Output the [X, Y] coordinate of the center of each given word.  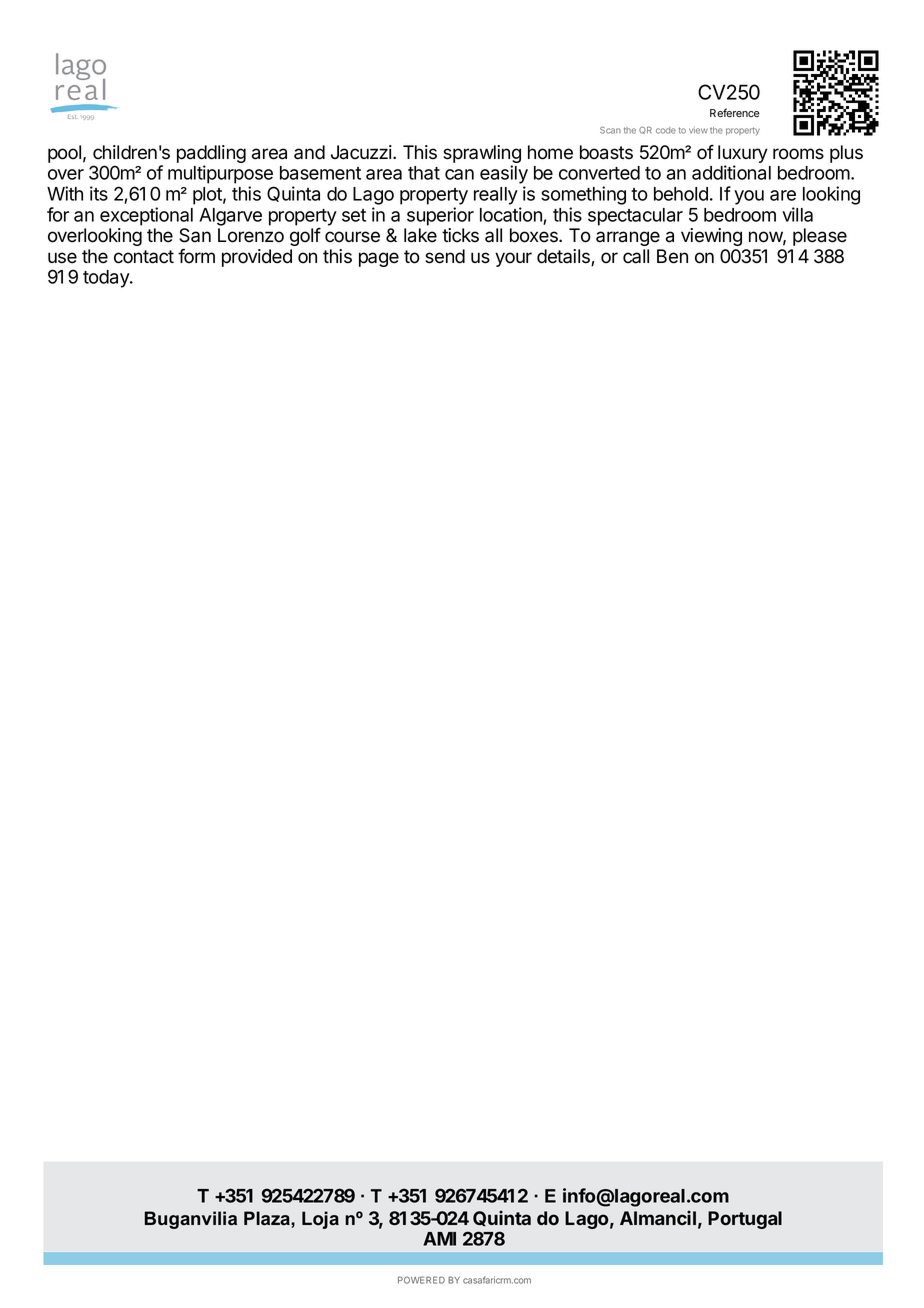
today [107, 279]
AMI [439, 1239]
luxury [743, 155]
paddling [211, 155]
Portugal [745, 1220]
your [513, 259]
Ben [672, 256]
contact [144, 257]
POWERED [421, 1280]
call [636, 256]
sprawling [482, 155]
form [196, 256]
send [445, 256]
